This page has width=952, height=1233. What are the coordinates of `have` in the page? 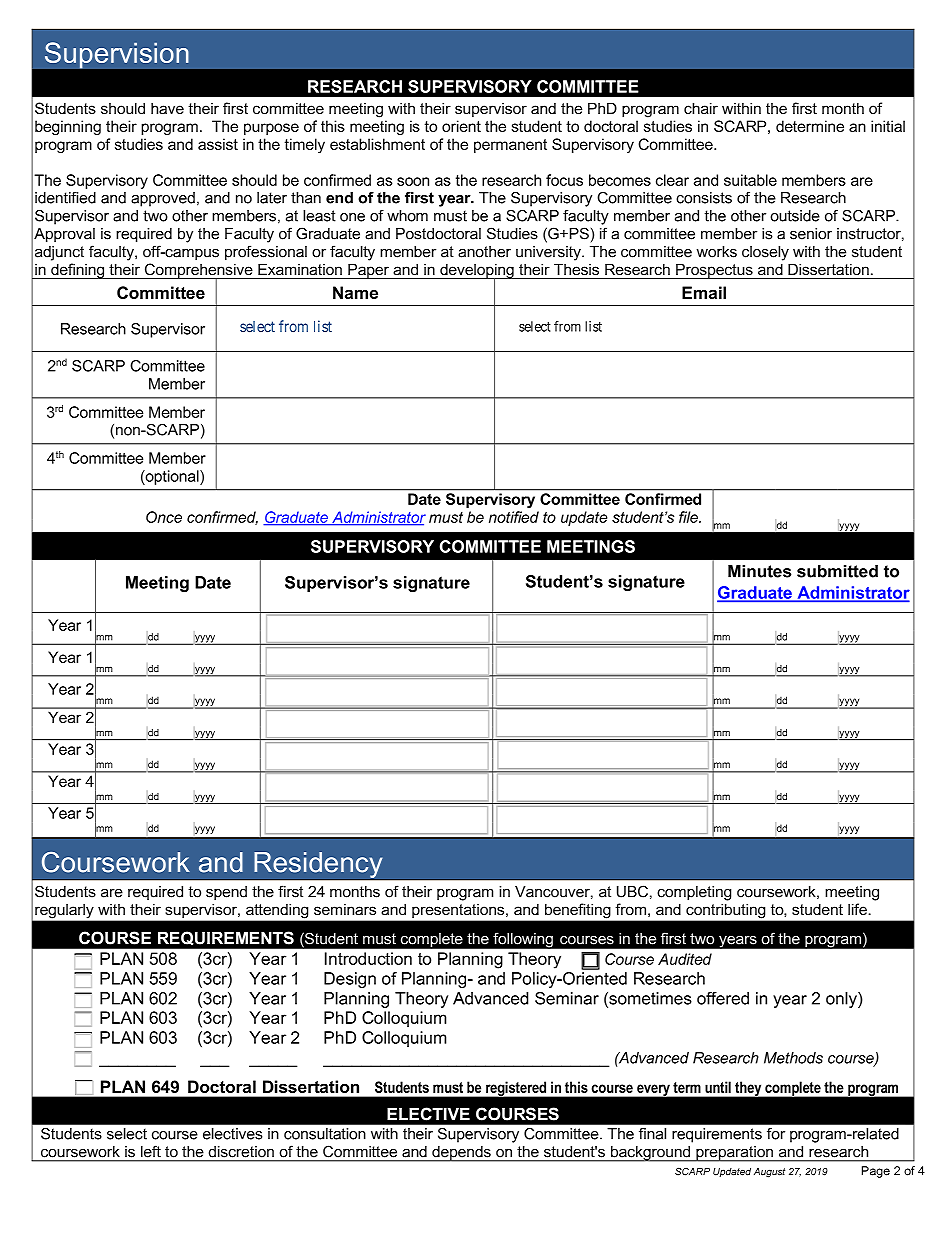 It's located at (167, 108).
